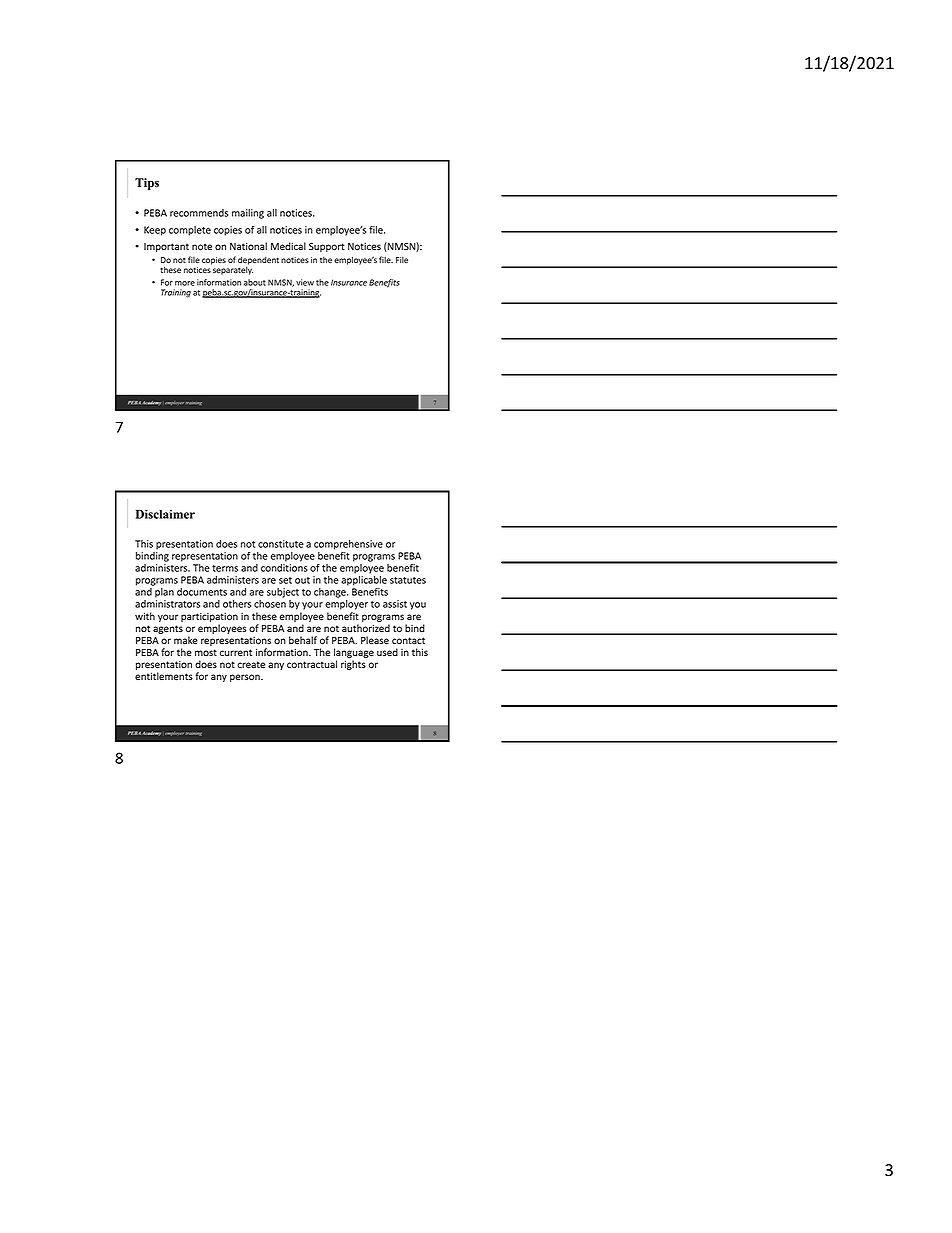  What do you see at coordinates (185, 283) in the screenshot?
I see `more` at bounding box center [185, 283].
